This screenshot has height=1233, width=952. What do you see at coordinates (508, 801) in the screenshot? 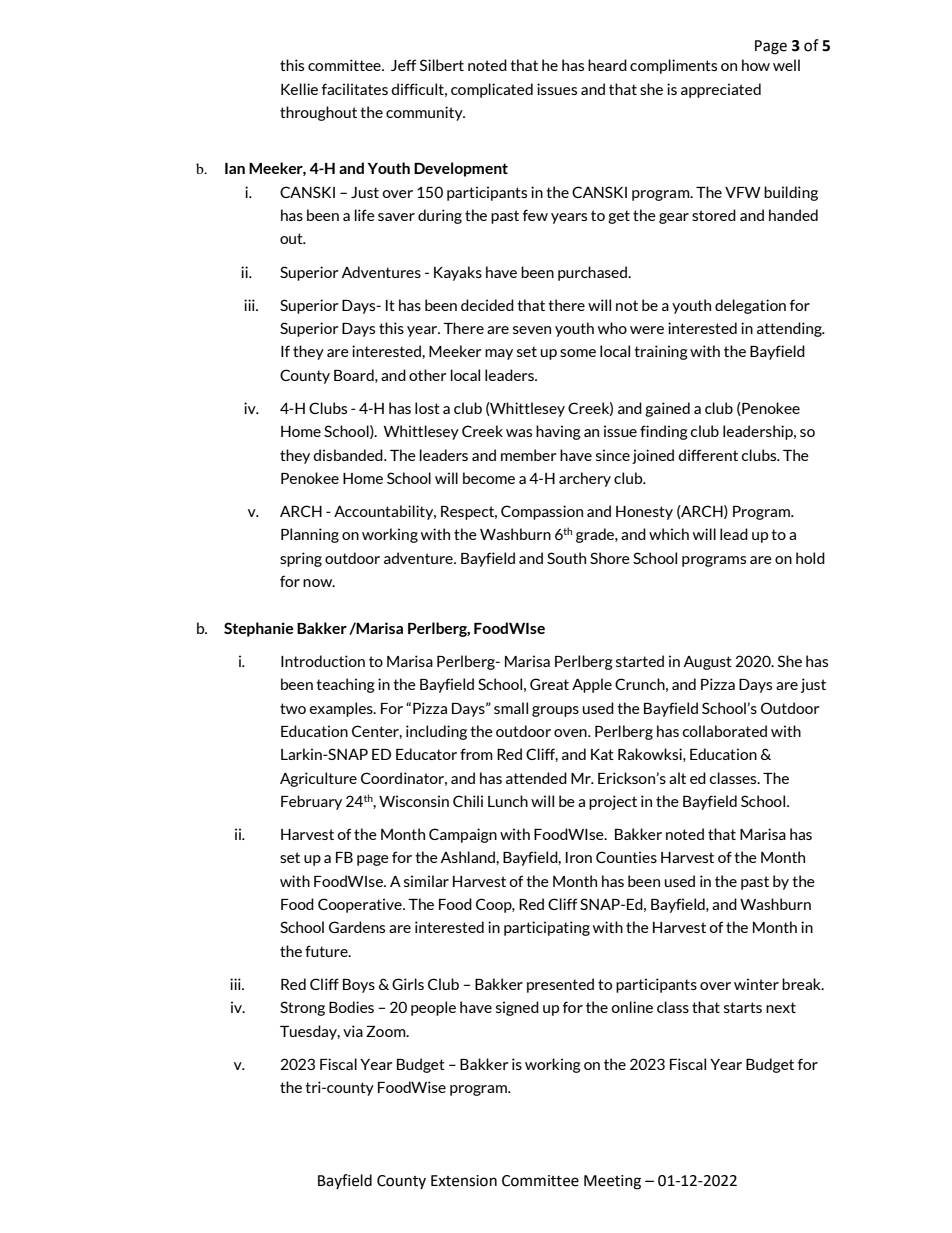
I see `Lunch` at bounding box center [508, 801].
